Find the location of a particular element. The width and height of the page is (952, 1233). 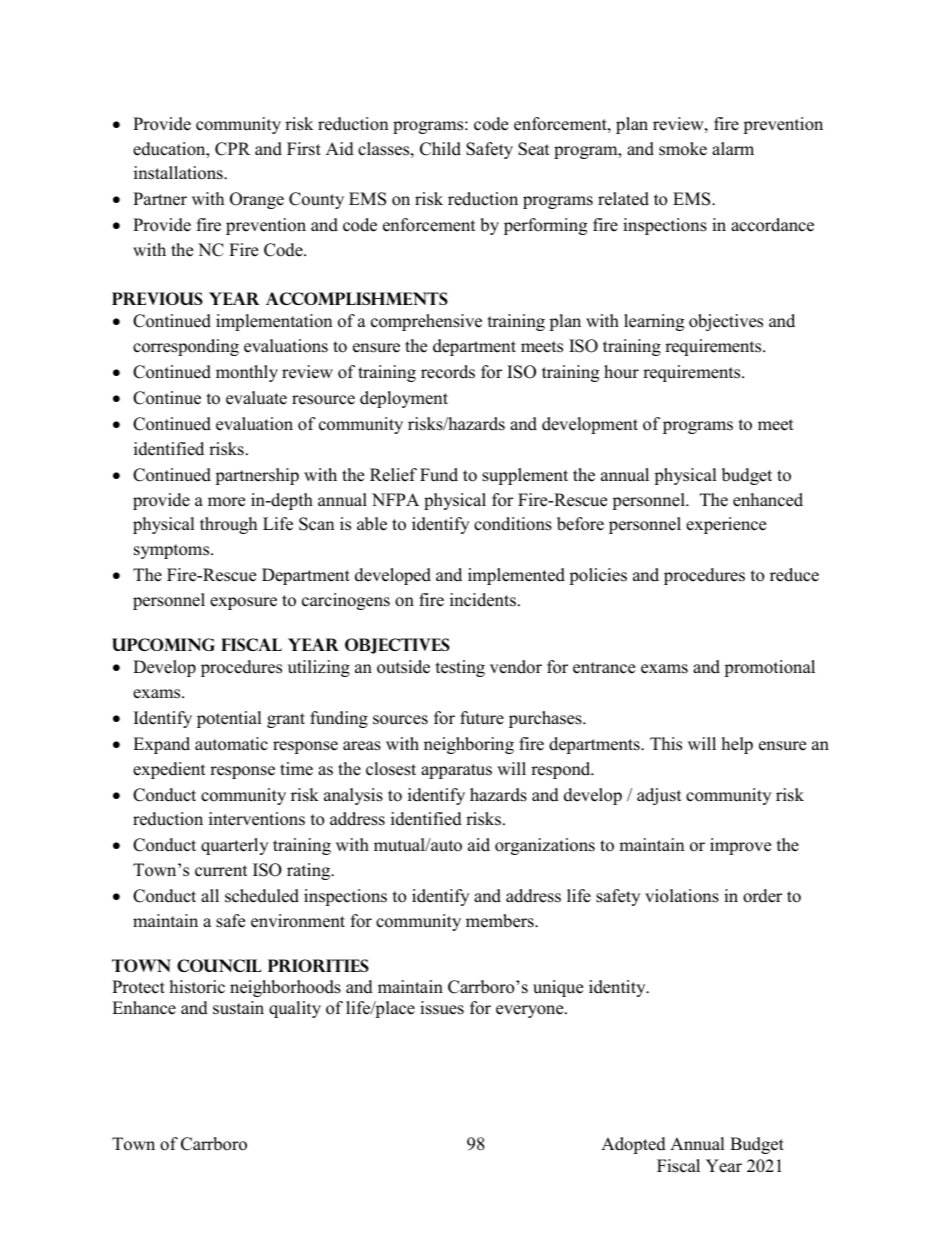

Adopted is located at coordinates (633, 1145).
